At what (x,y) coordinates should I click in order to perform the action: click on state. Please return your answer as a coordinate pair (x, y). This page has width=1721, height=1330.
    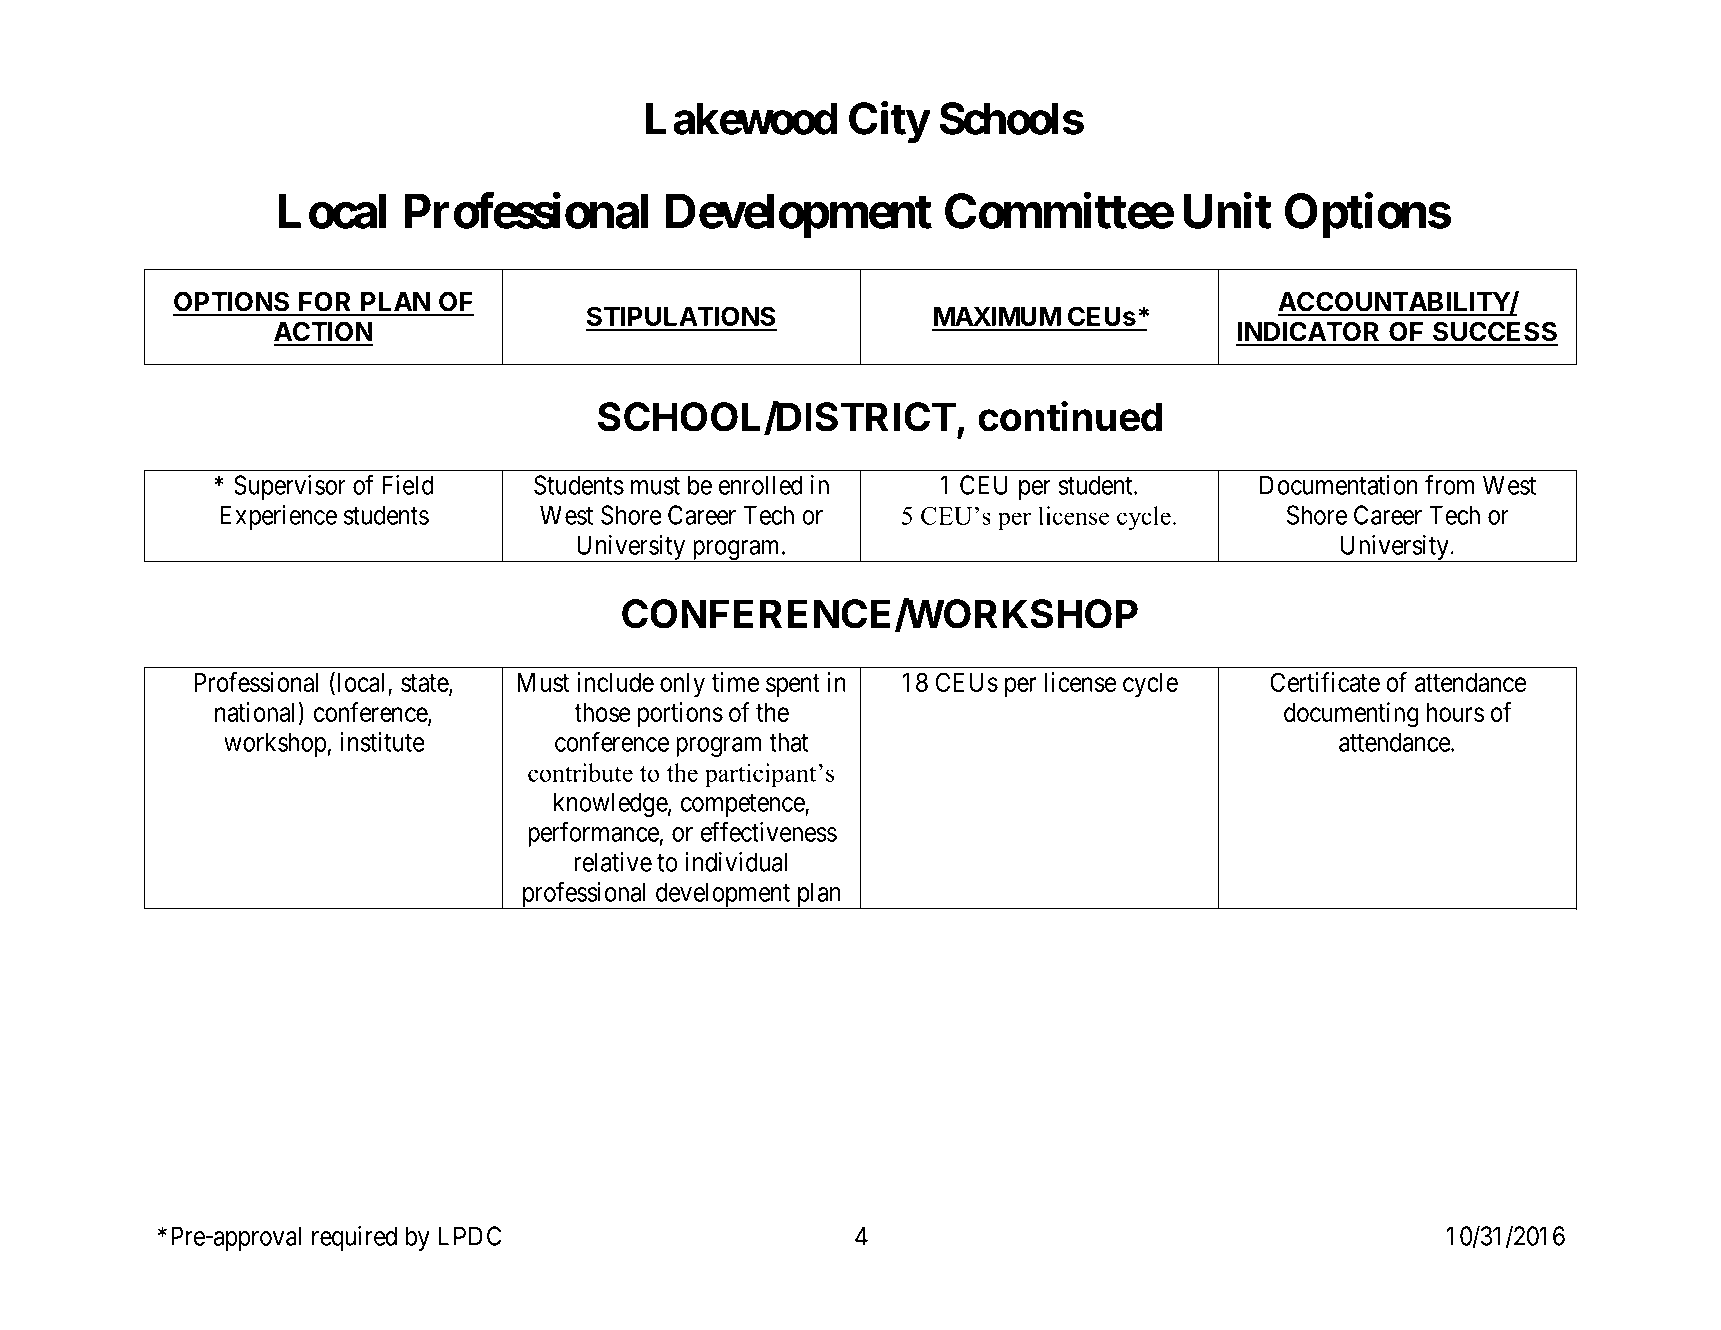
    Looking at the image, I should click on (425, 684).
